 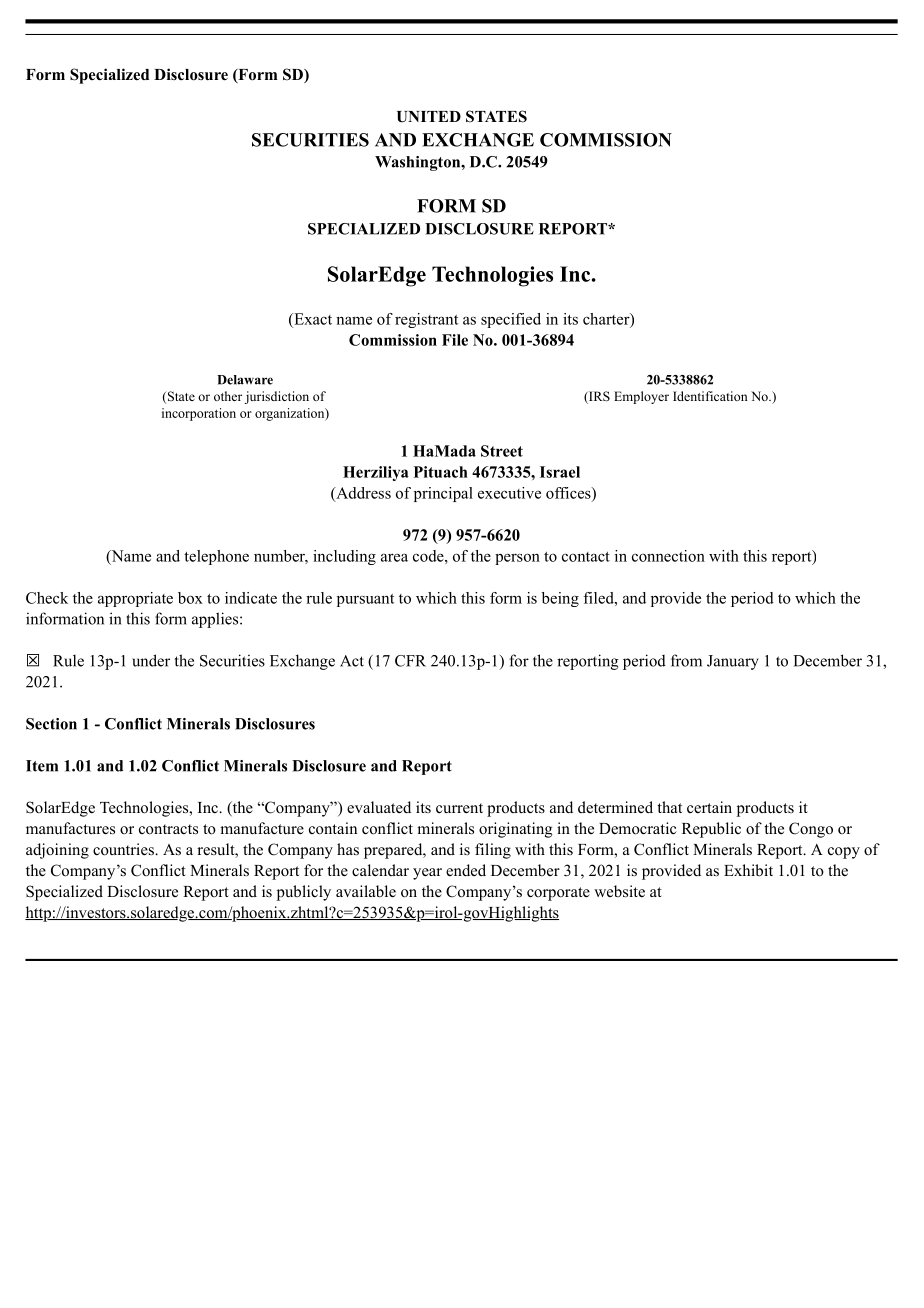 I want to click on registrant, so click(x=426, y=320).
